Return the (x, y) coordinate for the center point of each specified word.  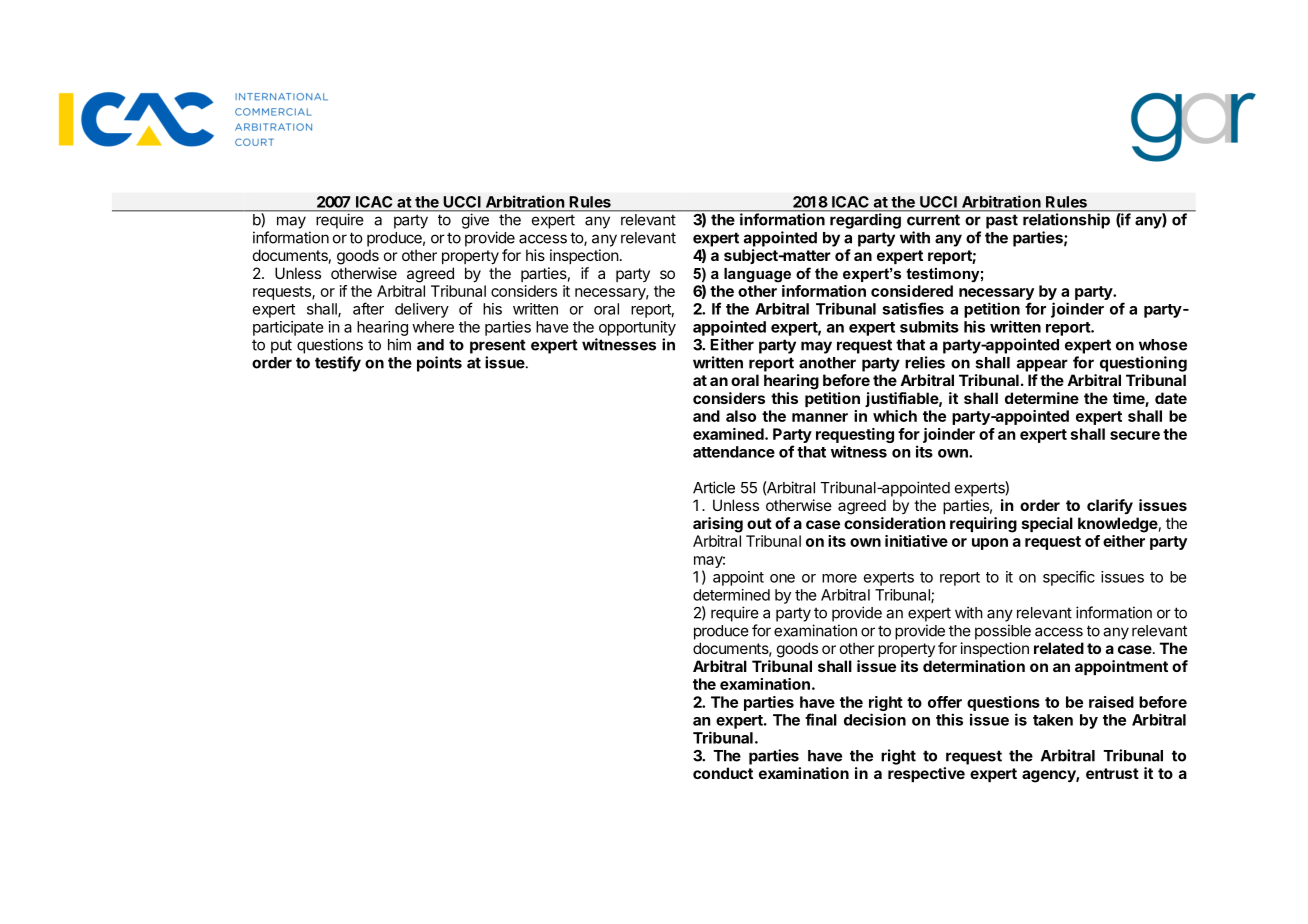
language (757, 275)
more (839, 578)
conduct (723, 773)
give (475, 221)
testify (338, 364)
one (782, 578)
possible (1003, 632)
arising (718, 525)
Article (714, 487)
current (933, 220)
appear (1042, 365)
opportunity (637, 328)
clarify (1110, 506)
